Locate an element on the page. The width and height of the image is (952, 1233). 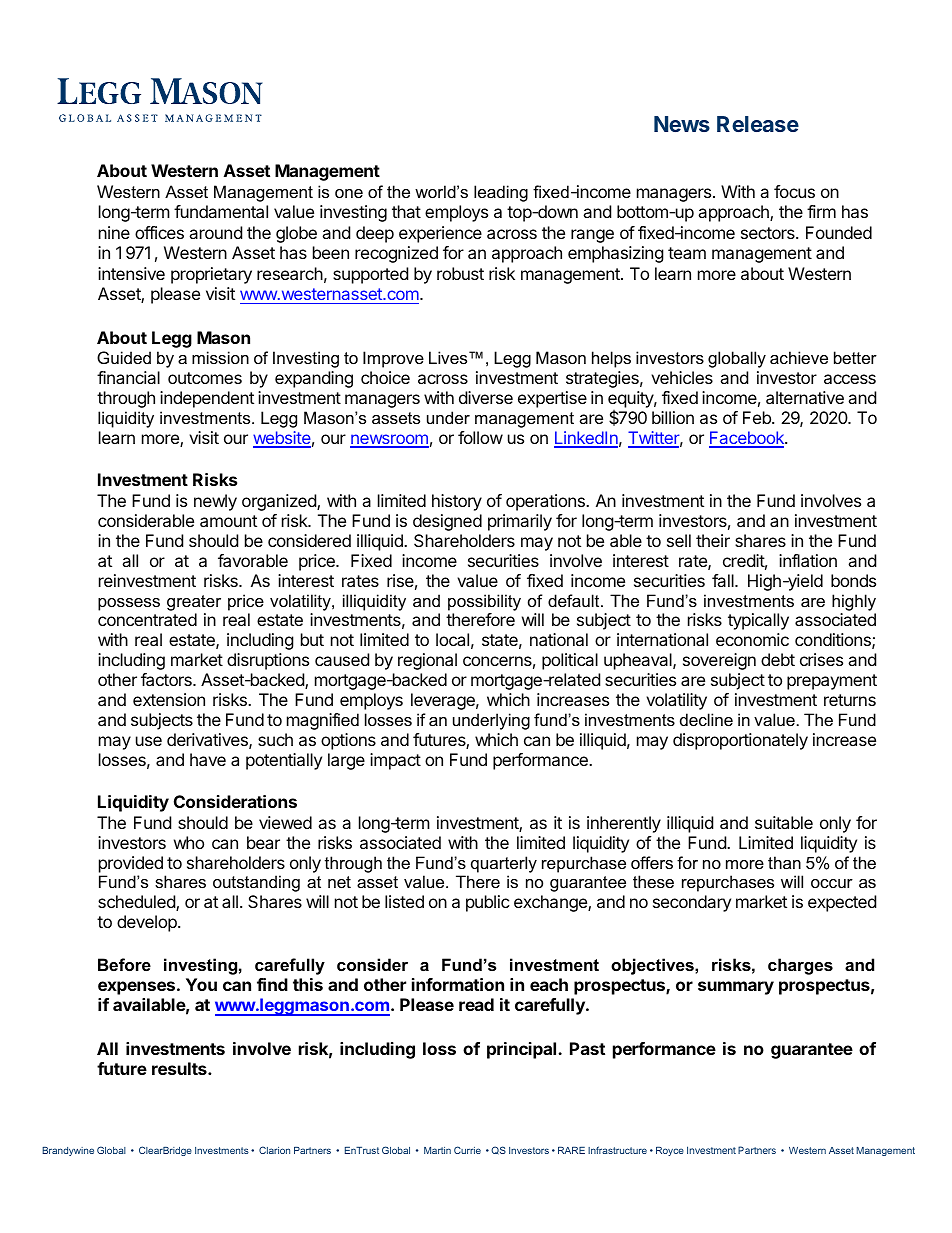
offices is located at coordinates (159, 232).
